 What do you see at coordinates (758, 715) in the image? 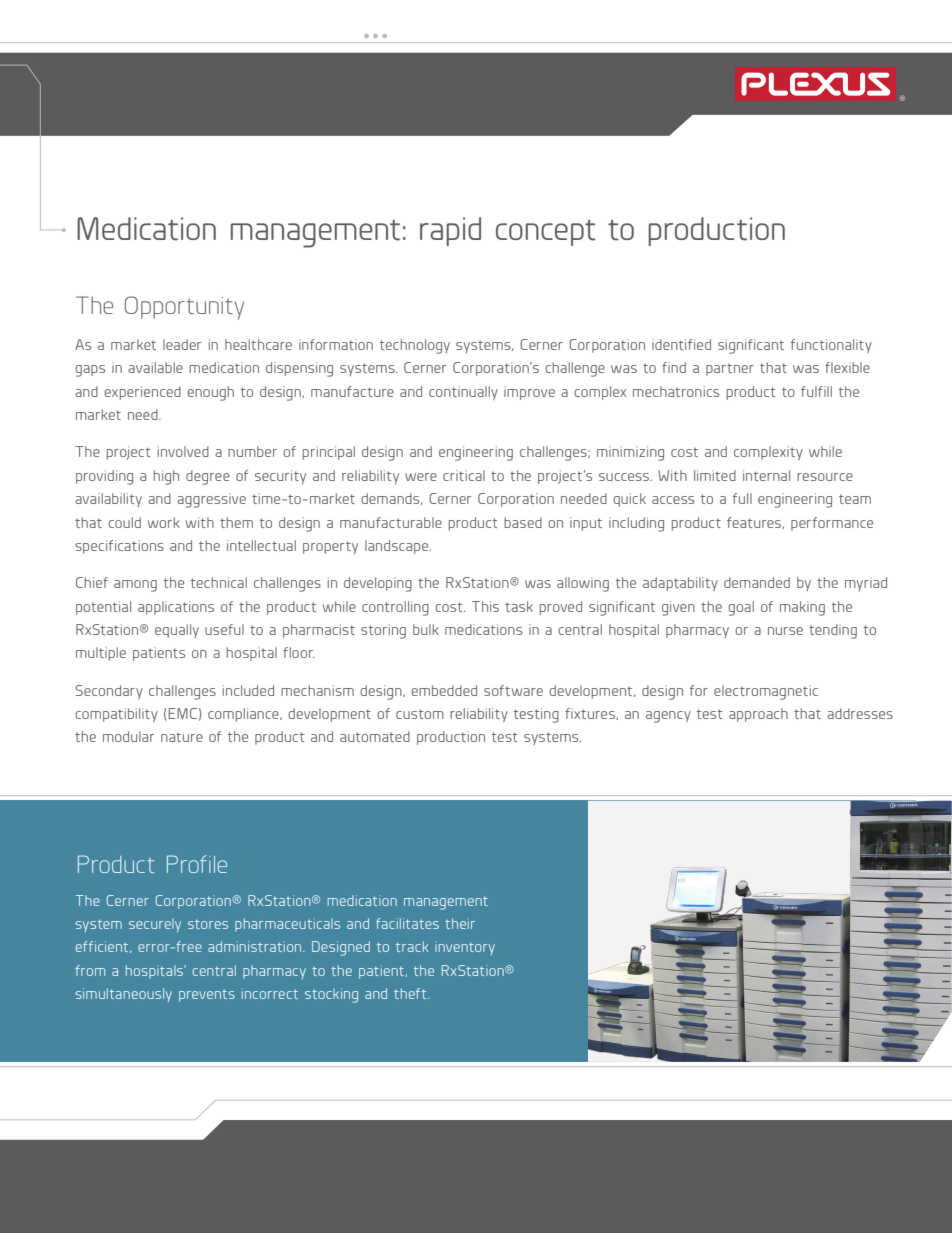
I see `approach` at bounding box center [758, 715].
